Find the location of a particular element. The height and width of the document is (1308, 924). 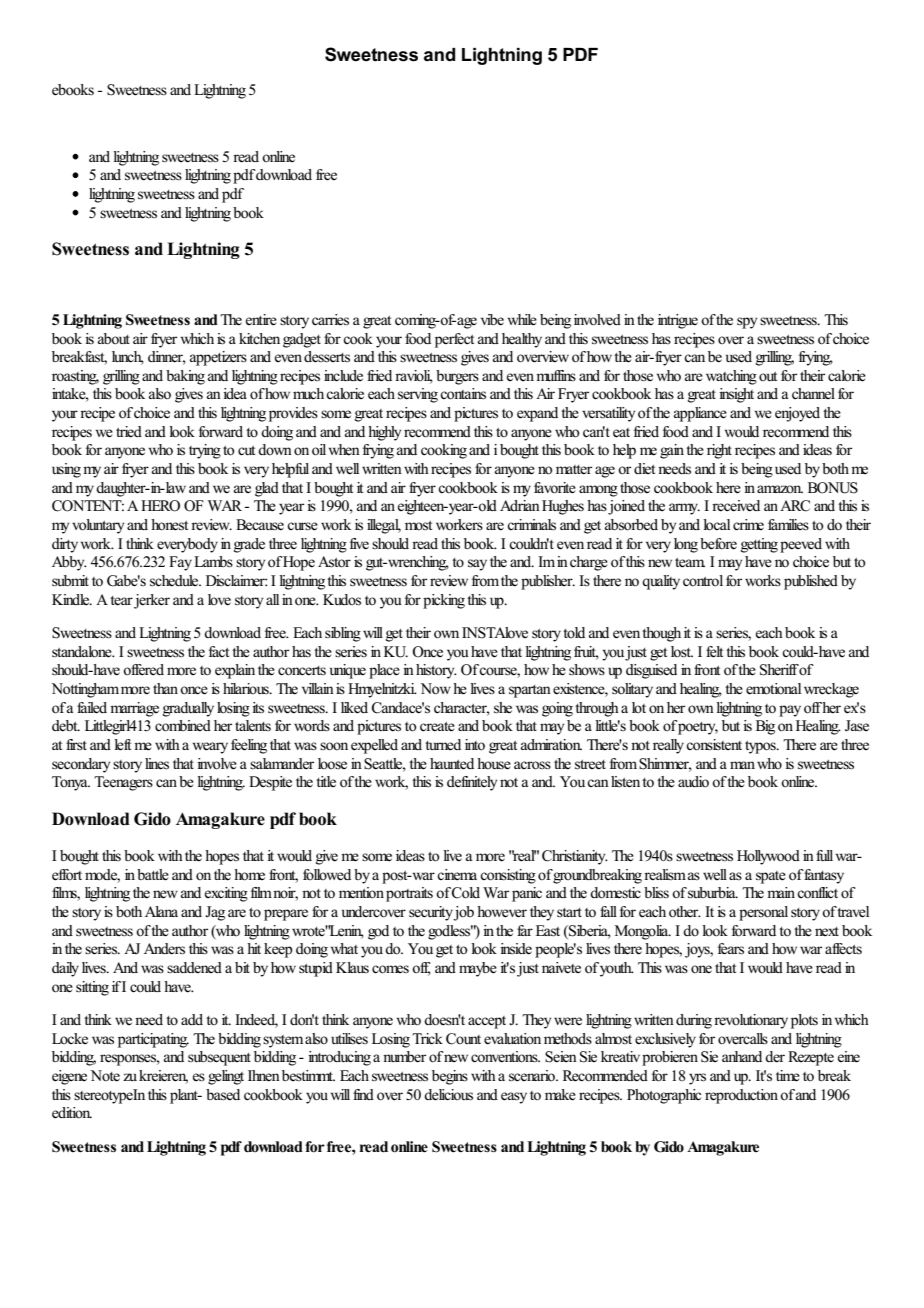

watching is located at coordinates (731, 377).
